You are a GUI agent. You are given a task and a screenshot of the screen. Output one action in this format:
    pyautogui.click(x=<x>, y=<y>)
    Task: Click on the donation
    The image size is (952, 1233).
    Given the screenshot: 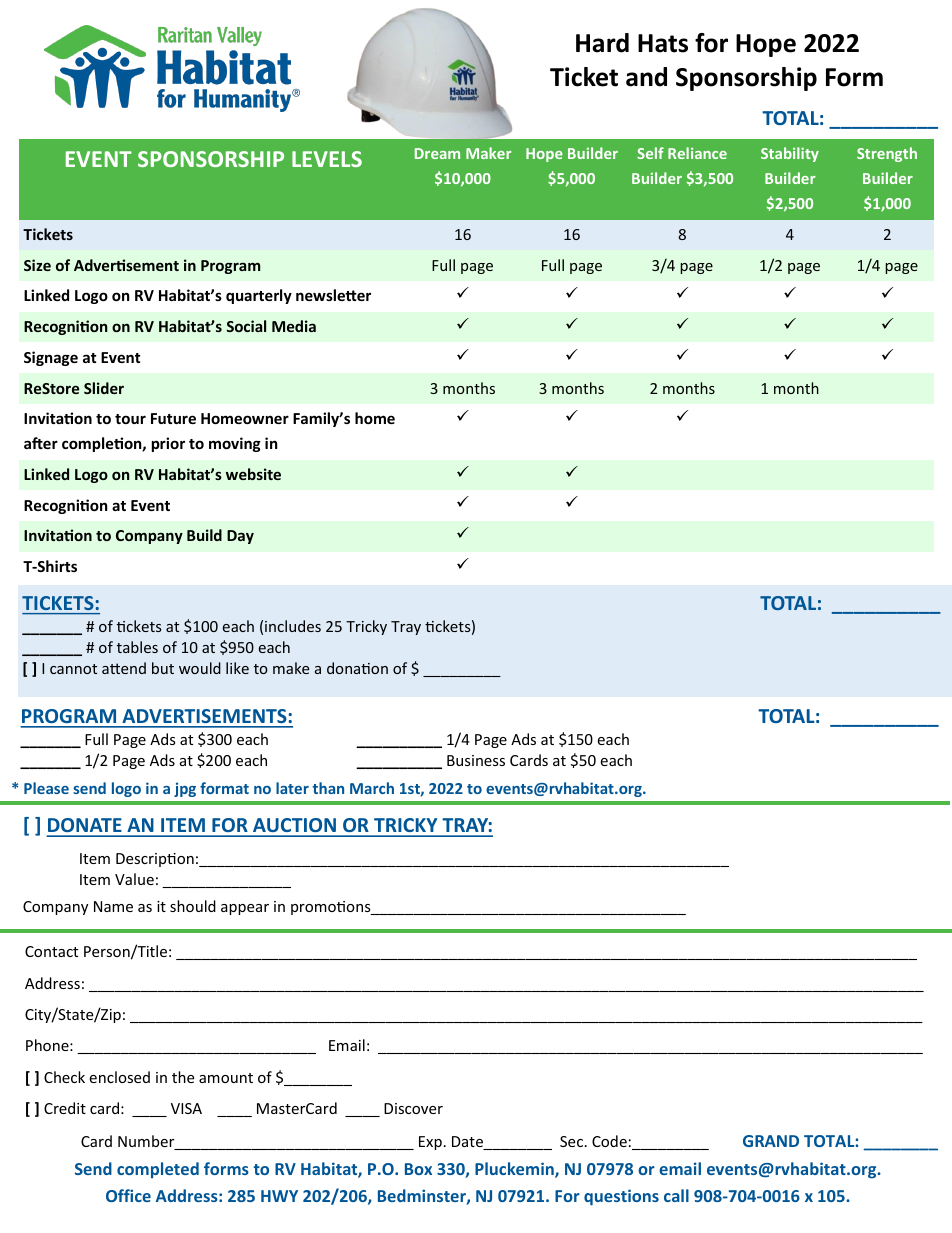 What is the action you would take?
    pyautogui.click(x=357, y=668)
